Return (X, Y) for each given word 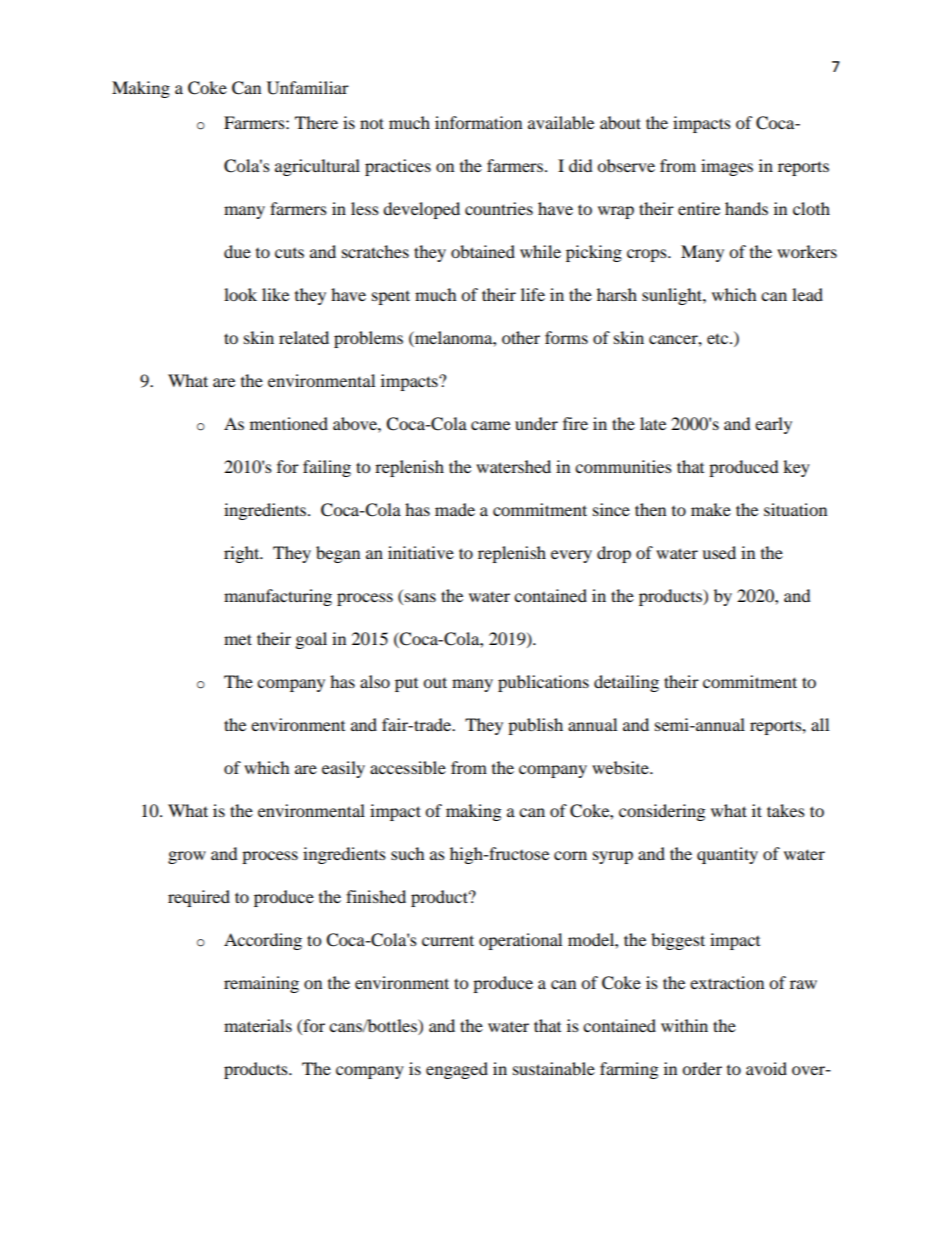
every (571, 556)
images (727, 167)
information (478, 122)
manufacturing (278, 597)
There (316, 122)
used (719, 552)
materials (258, 1025)
